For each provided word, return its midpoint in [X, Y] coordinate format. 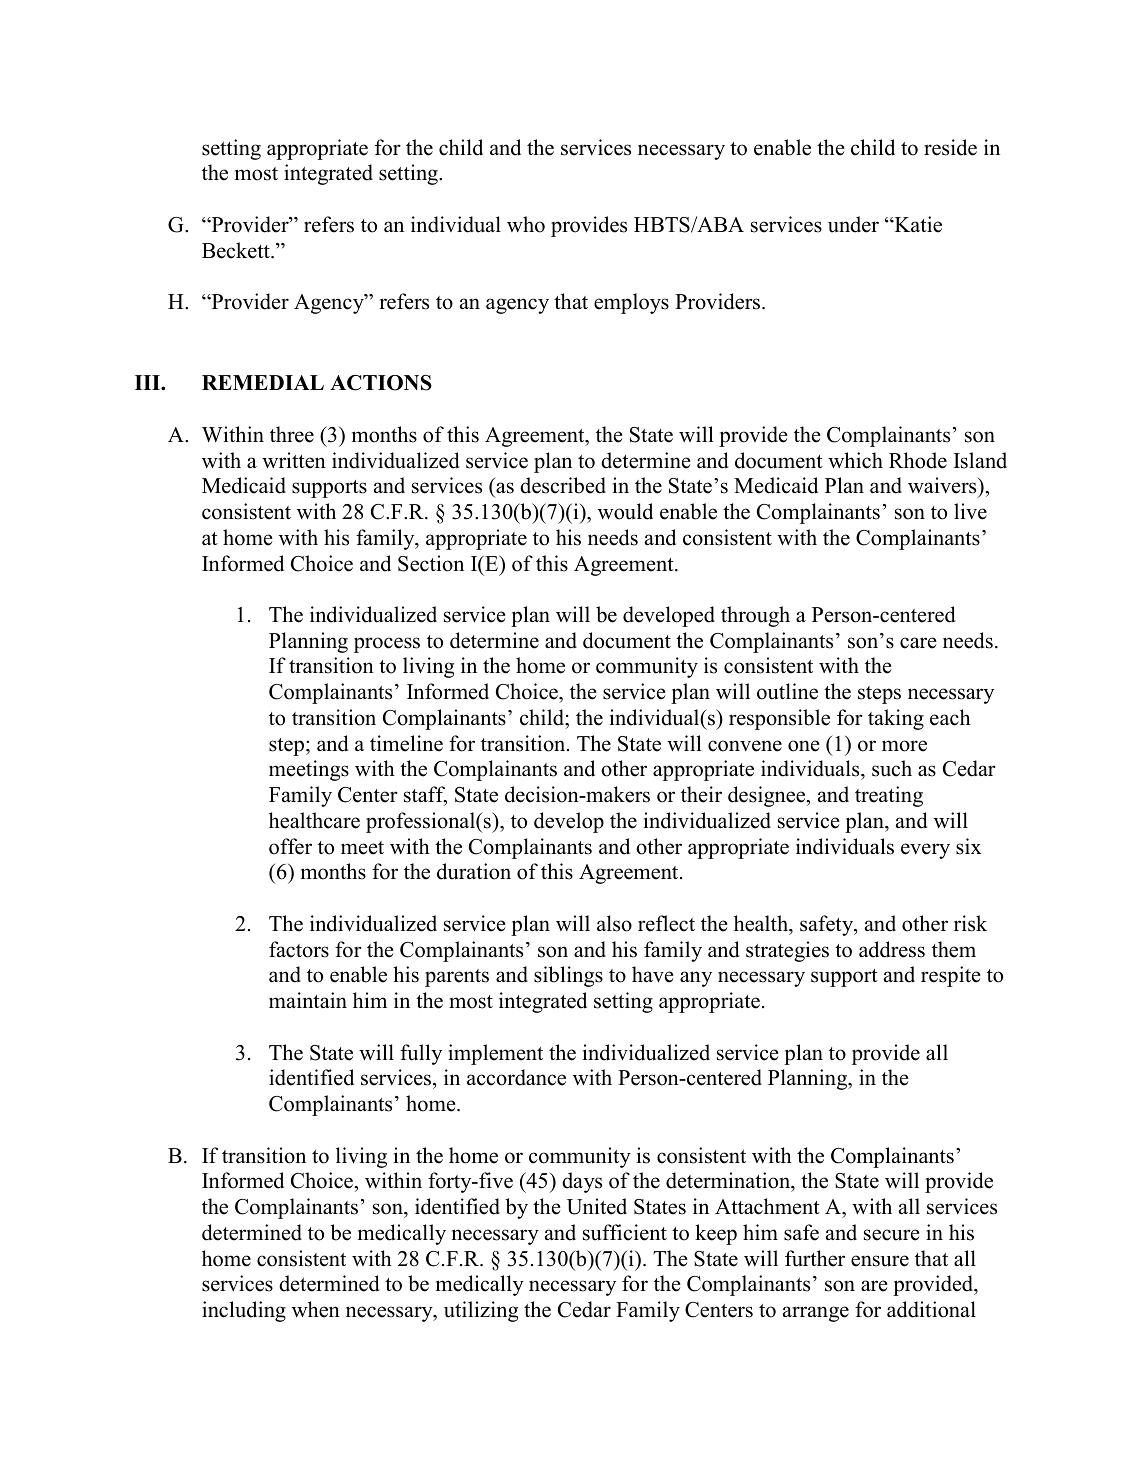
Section [431, 563]
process [387, 645]
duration [474, 871]
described [563, 485]
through [755, 616]
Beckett [237, 250]
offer [290, 846]
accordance [516, 1077]
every [925, 851]
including [244, 1311]
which [855, 460]
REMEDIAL [263, 382]
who [526, 224]
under [853, 224]
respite [951, 976]
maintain [308, 1000]
